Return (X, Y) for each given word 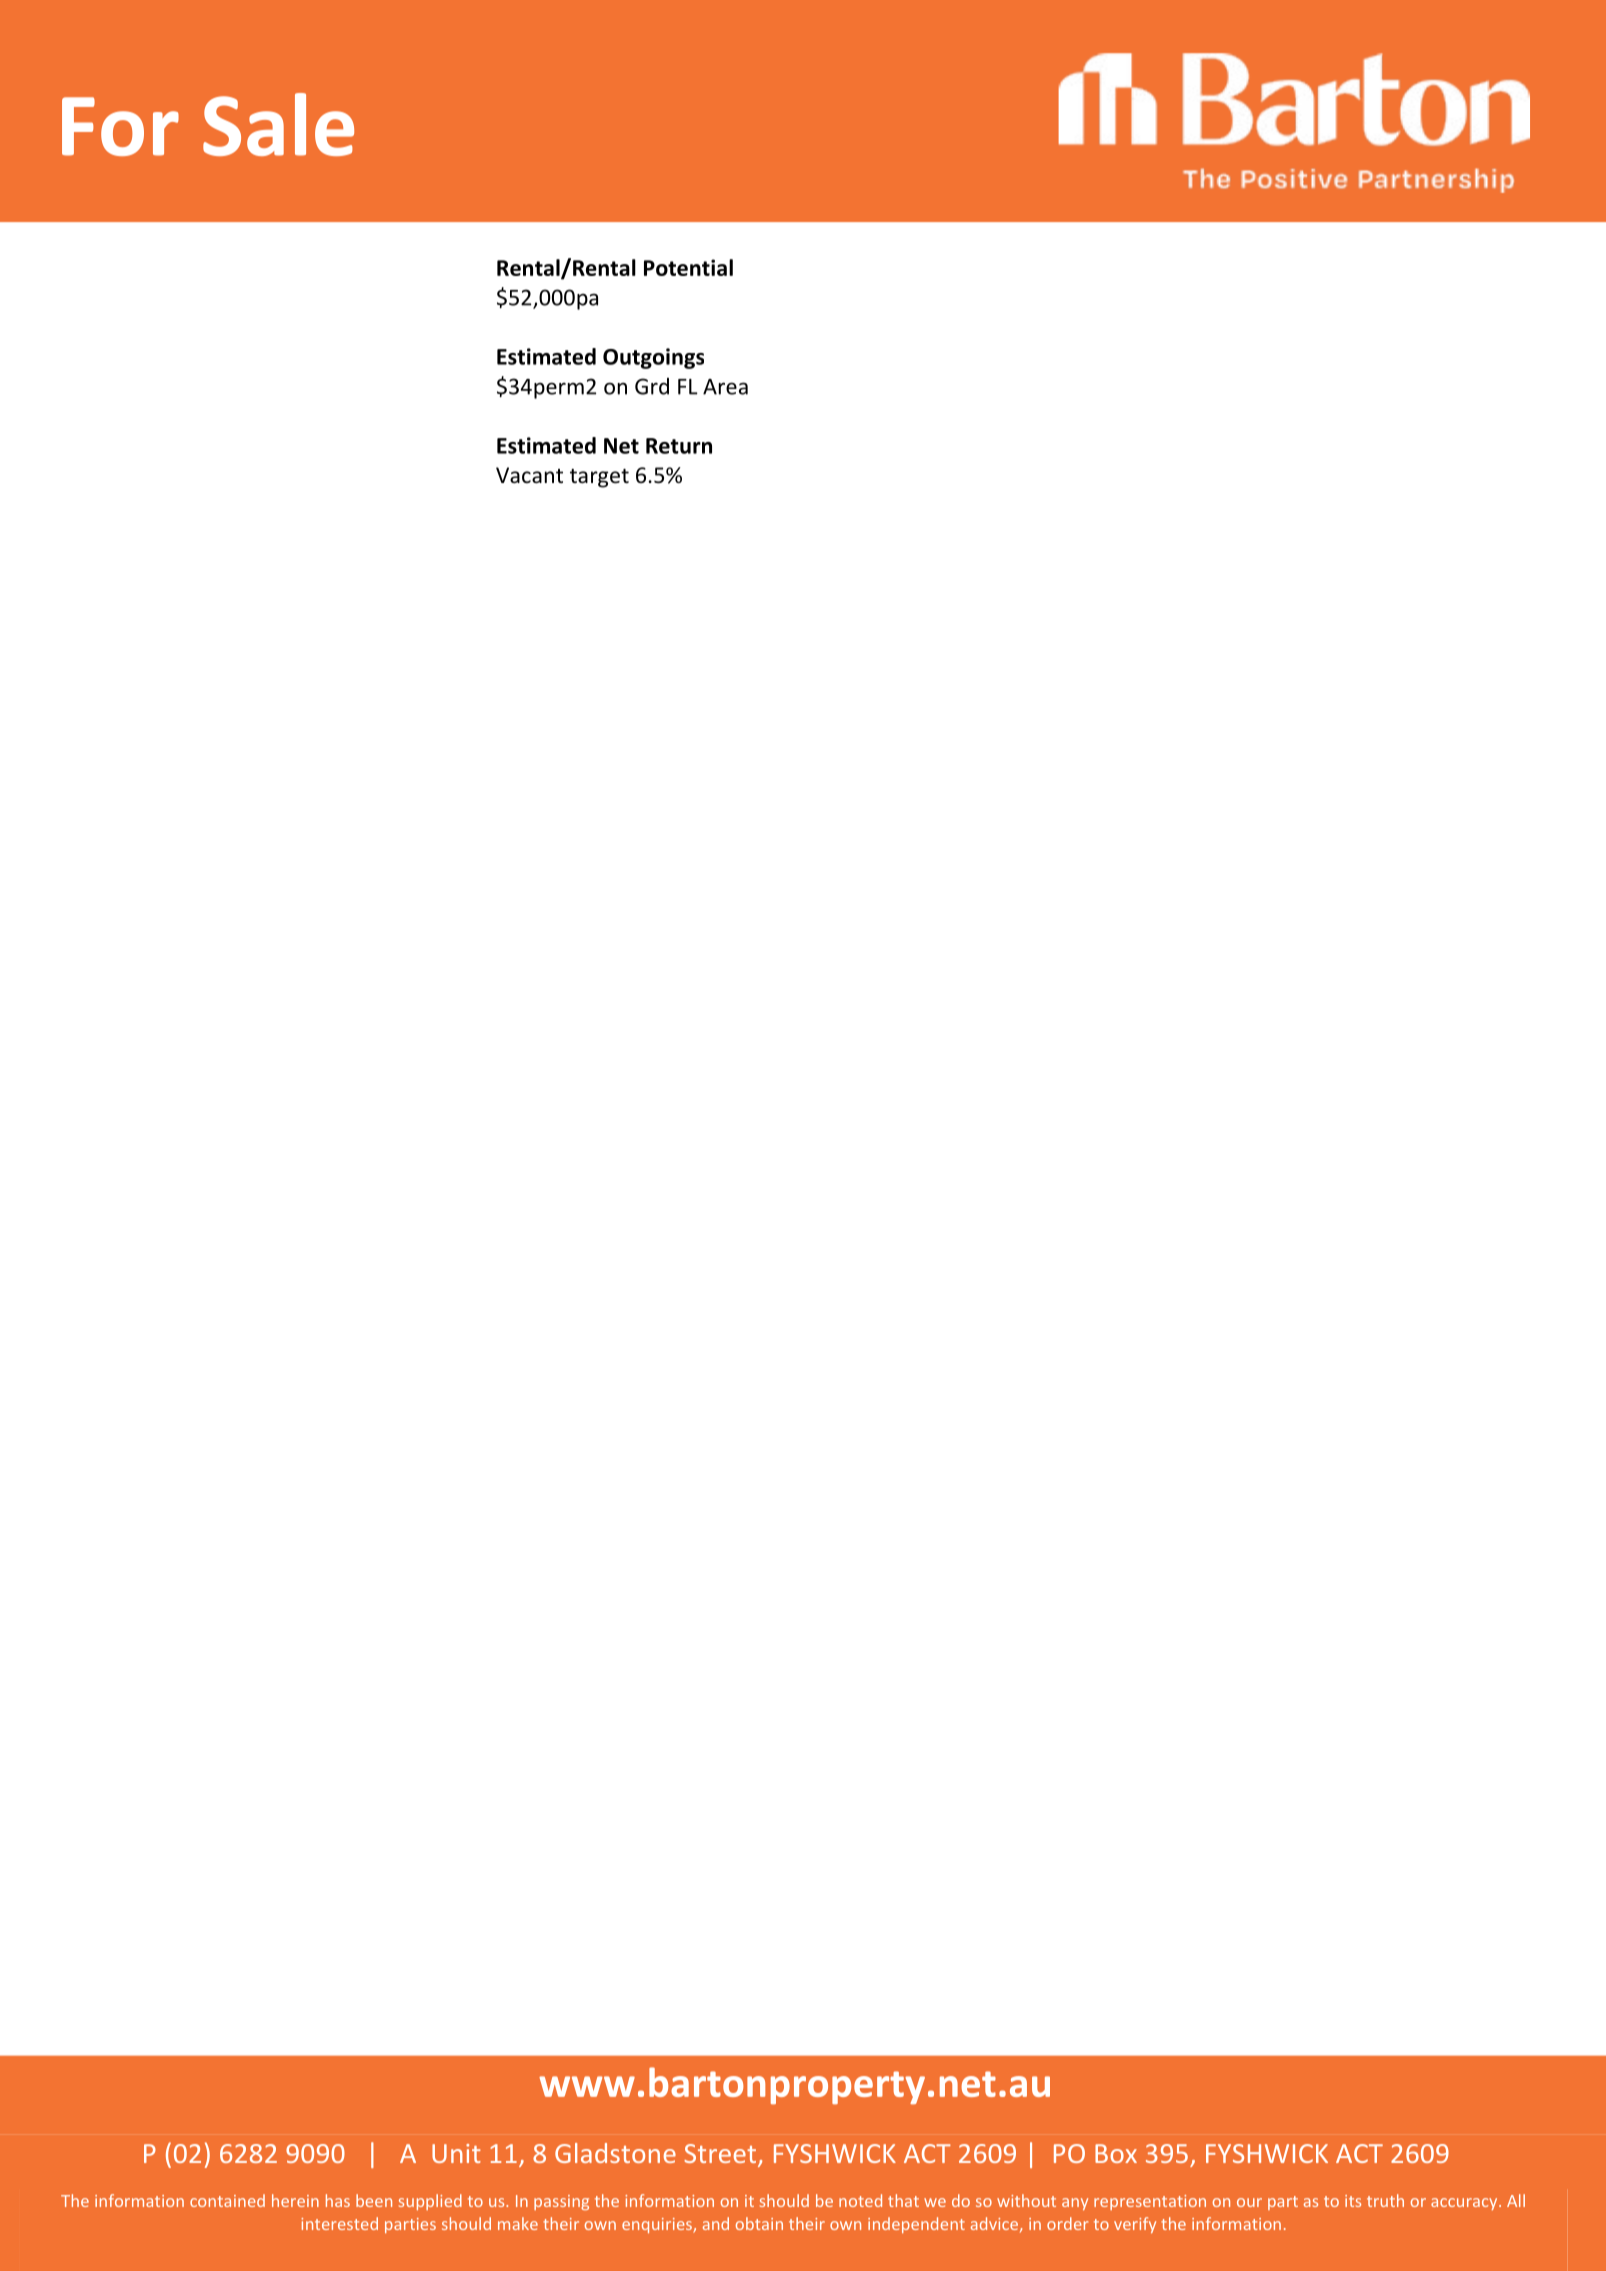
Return (679, 446)
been (374, 2200)
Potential (688, 267)
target (599, 478)
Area (725, 387)
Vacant (529, 475)
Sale (278, 124)
